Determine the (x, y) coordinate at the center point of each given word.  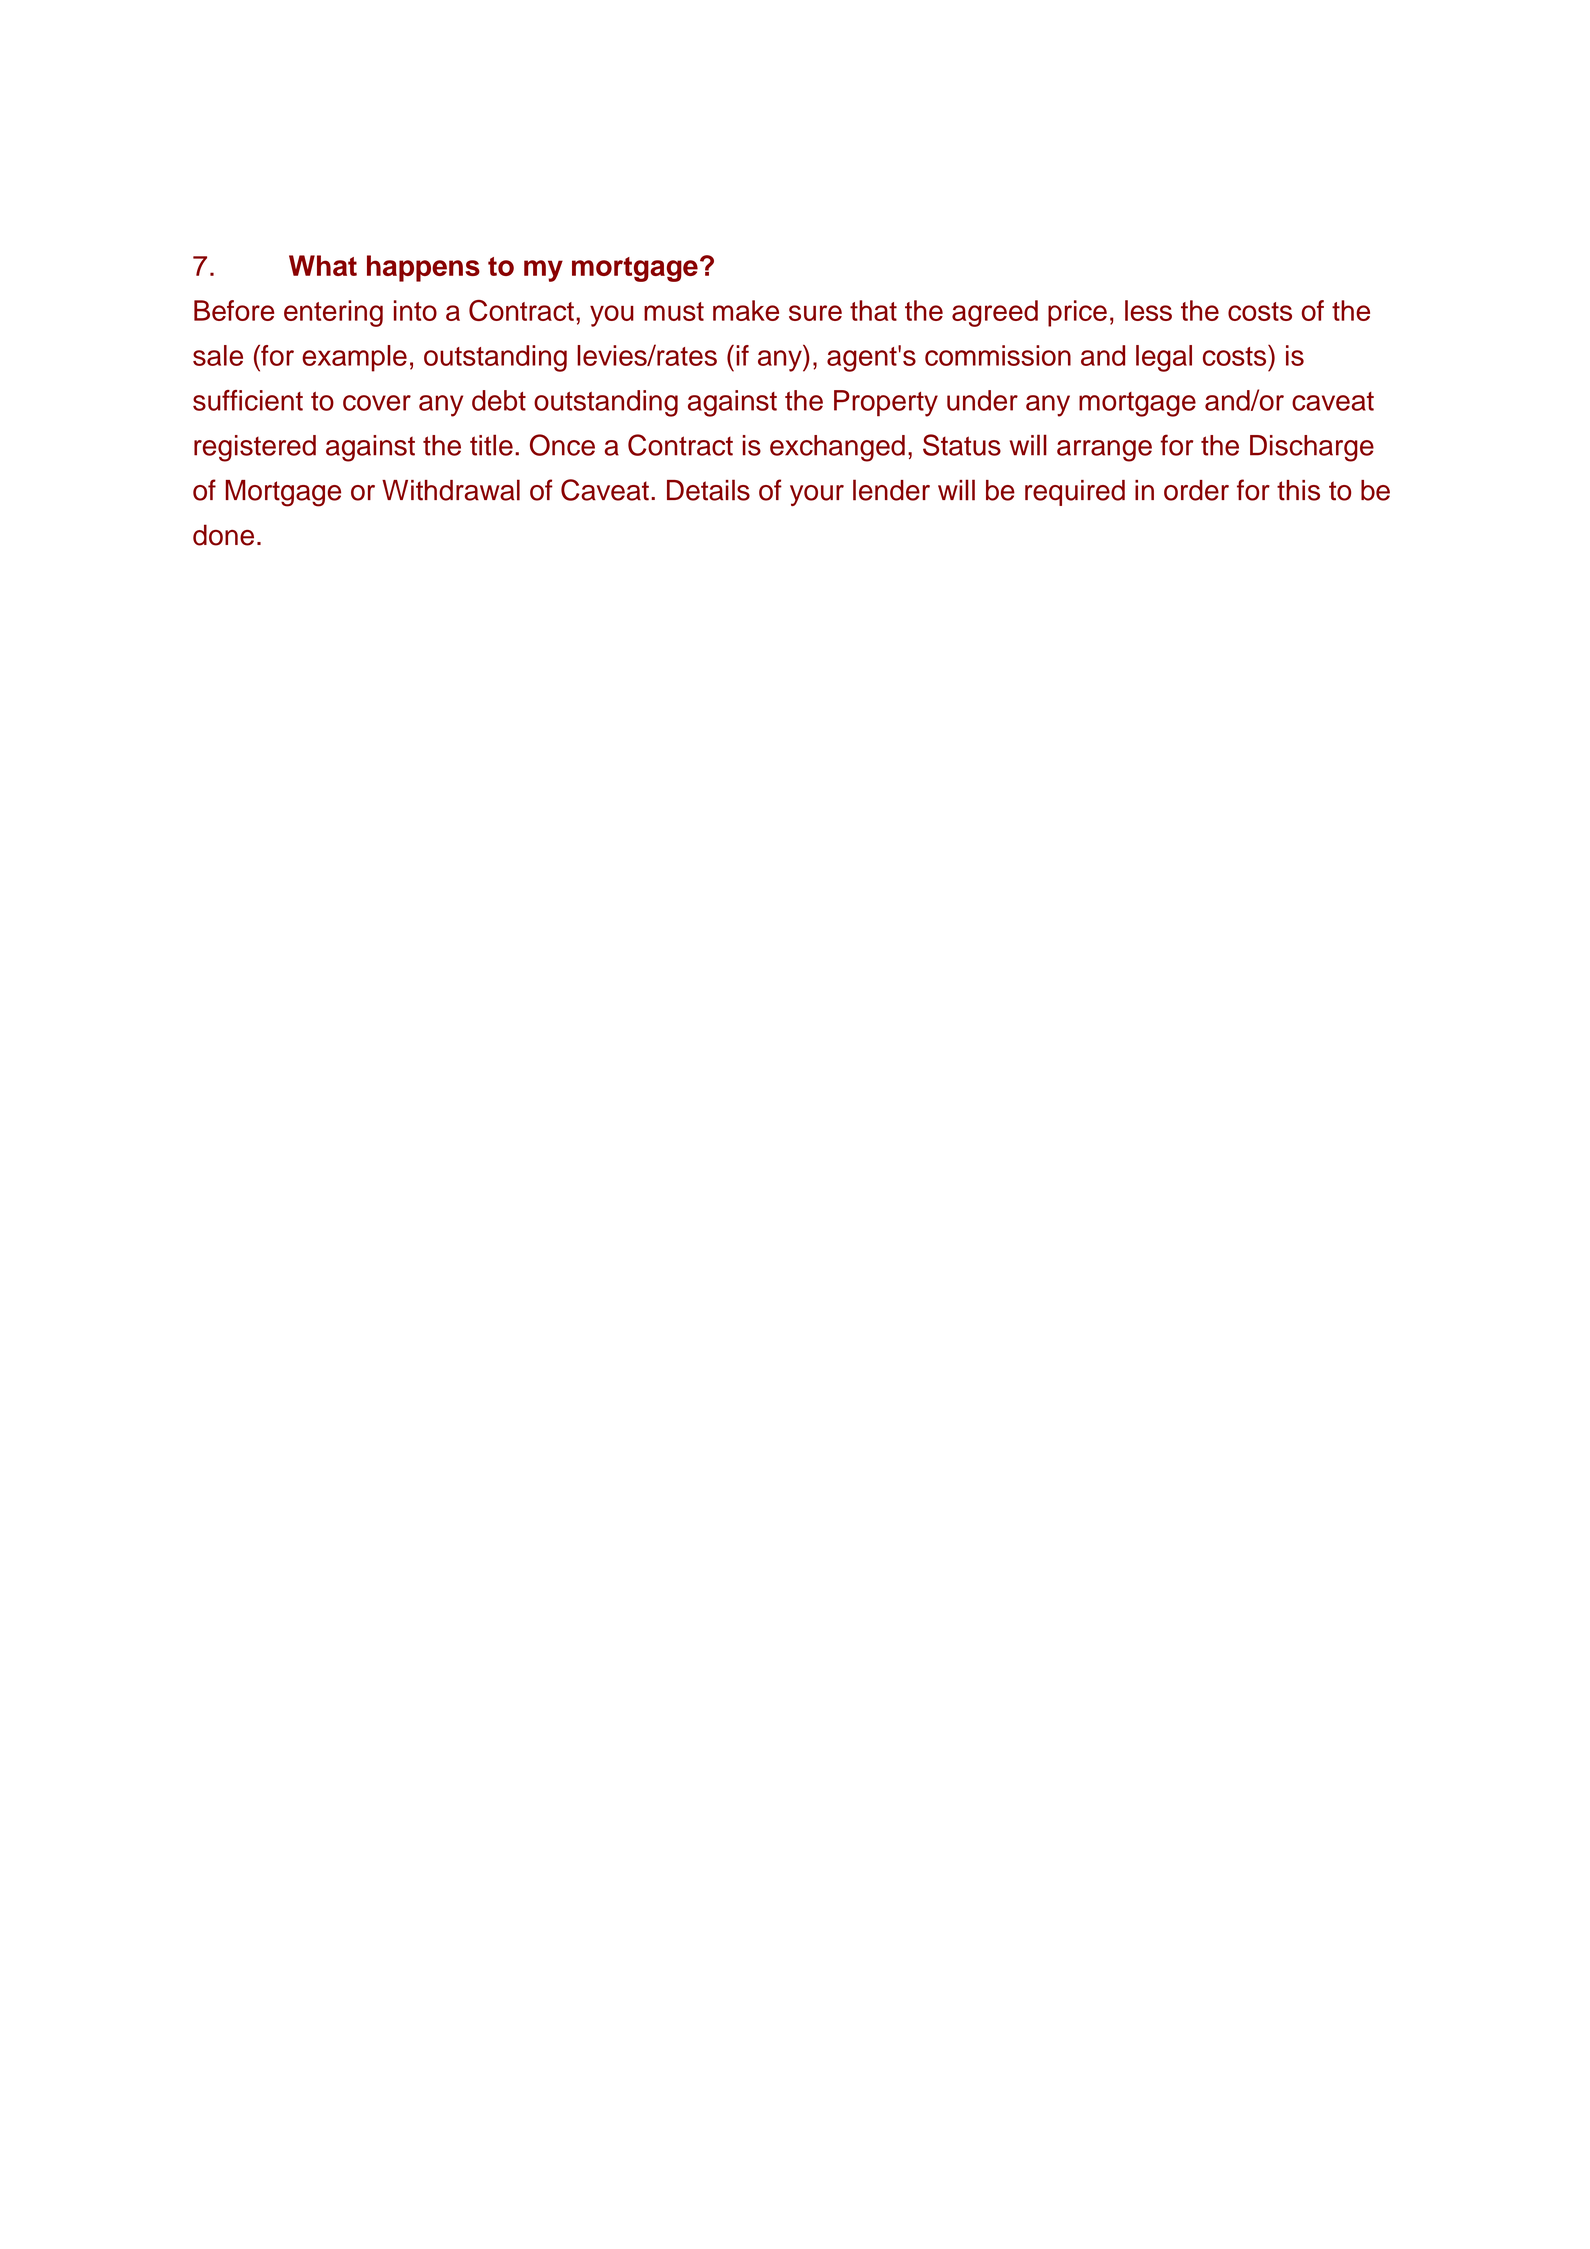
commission (998, 355)
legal (1164, 358)
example (354, 358)
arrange (1104, 451)
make (746, 310)
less (1148, 310)
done (223, 535)
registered (255, 448)
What (323, 265)
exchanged (837, 448)
